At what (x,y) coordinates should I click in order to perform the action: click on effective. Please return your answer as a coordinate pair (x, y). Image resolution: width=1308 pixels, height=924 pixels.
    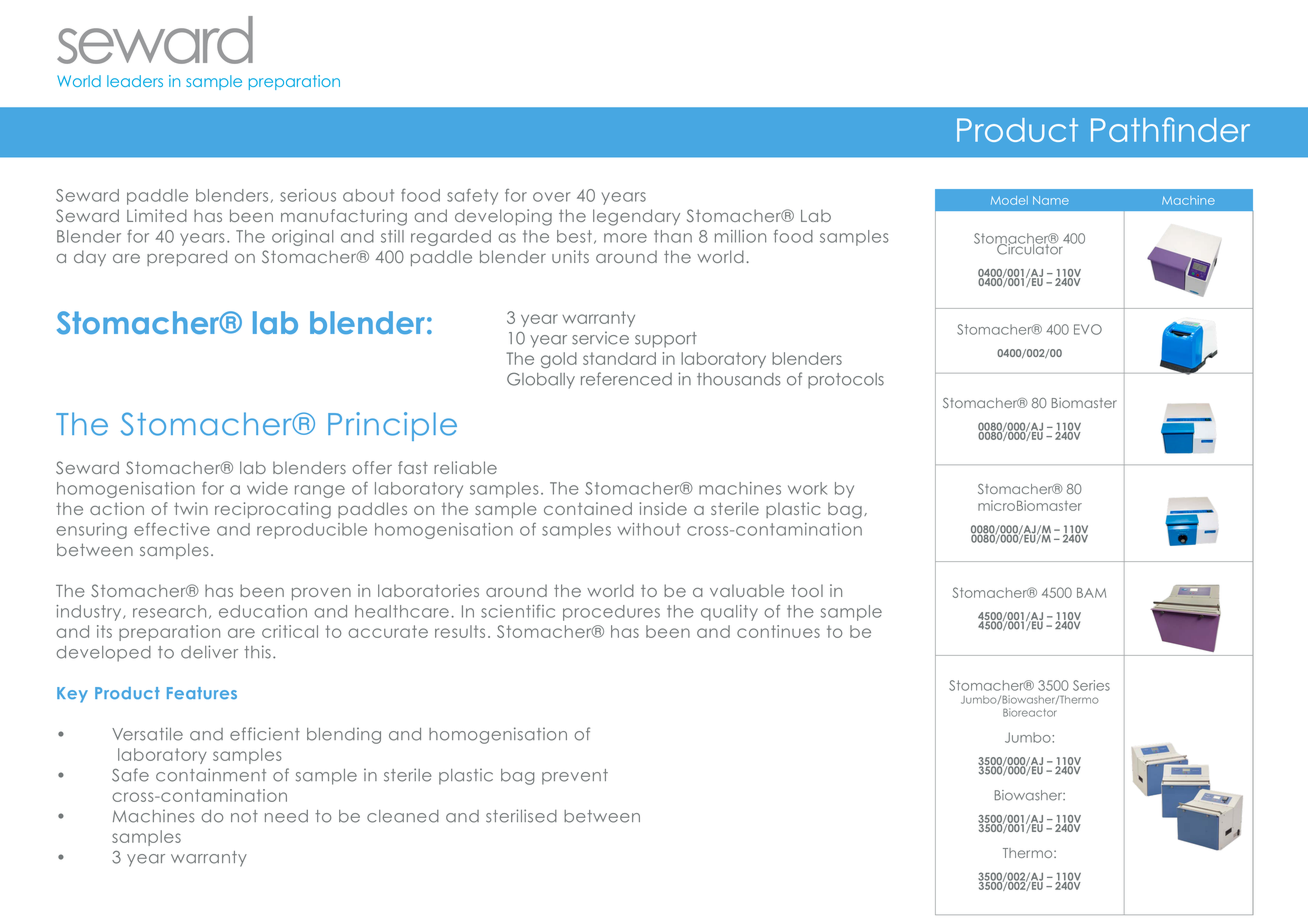
    Looking at the image, I should click on (172, 529).
